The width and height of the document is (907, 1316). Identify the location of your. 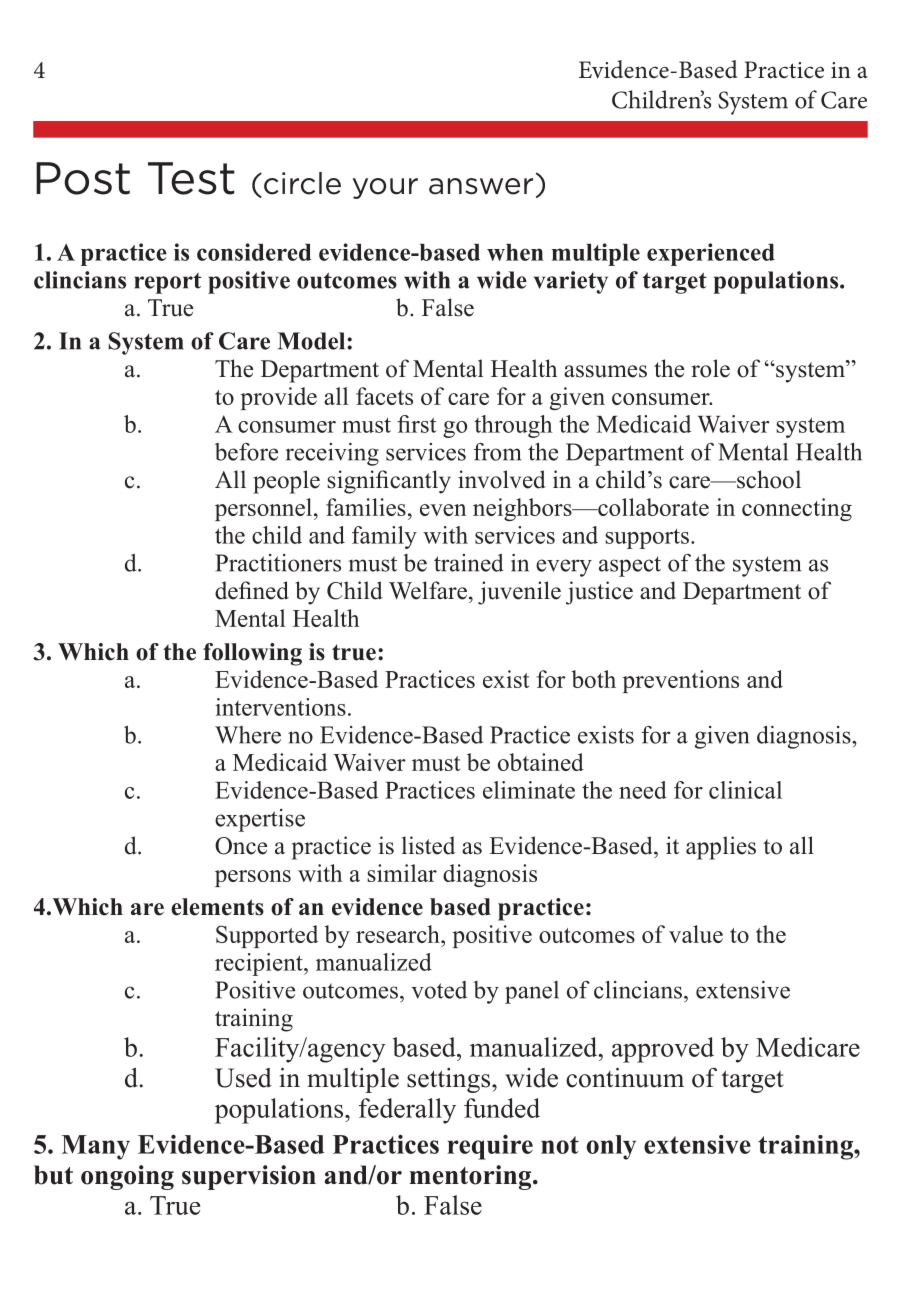
(385, 188).
